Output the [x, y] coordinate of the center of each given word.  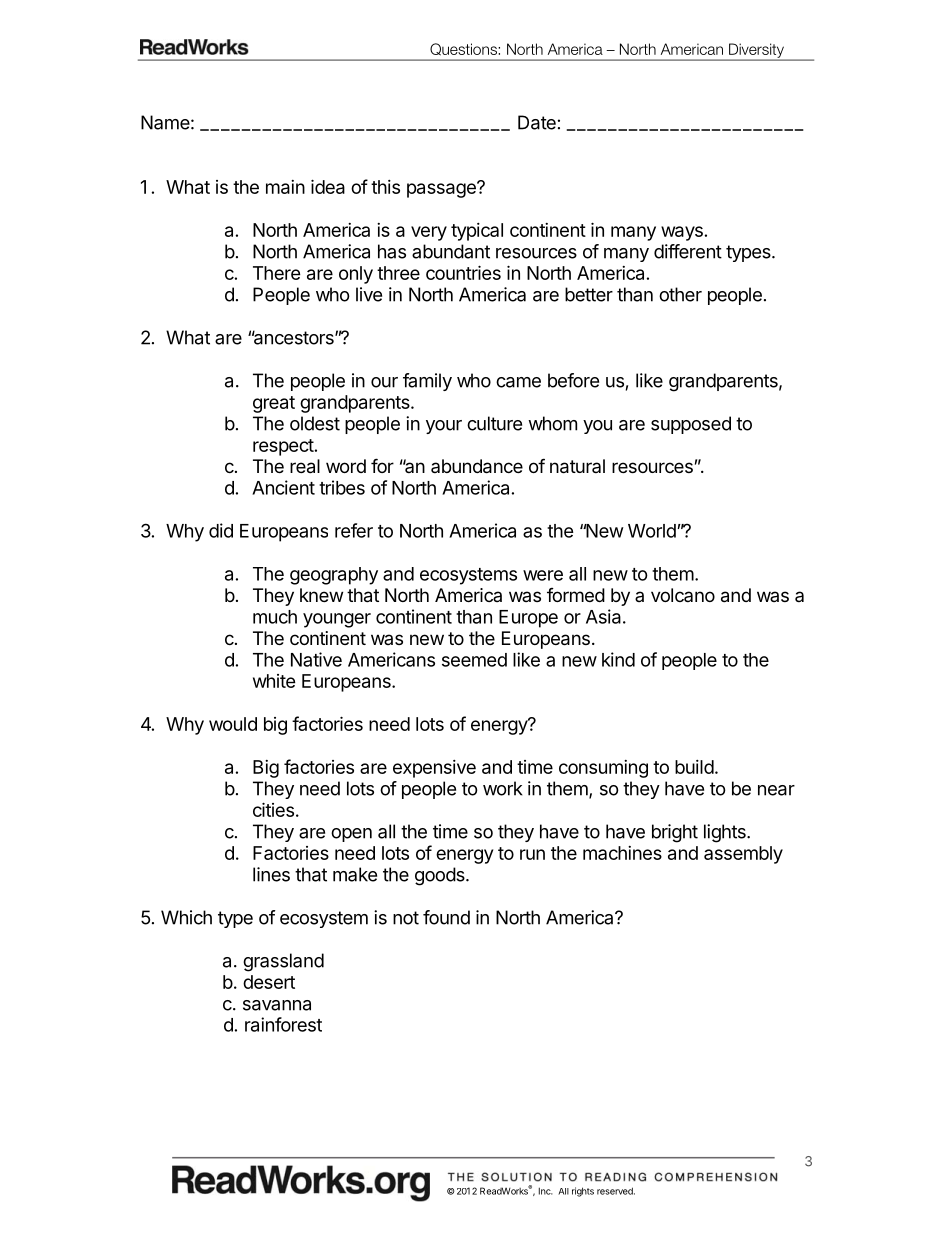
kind [618, 659]
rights [583, 1192]
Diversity [756, 51]
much [275, 617]
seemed [474, 660]
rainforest [283, 1024]
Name [165, 122]
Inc [546, 1191]
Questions [464, 49]
